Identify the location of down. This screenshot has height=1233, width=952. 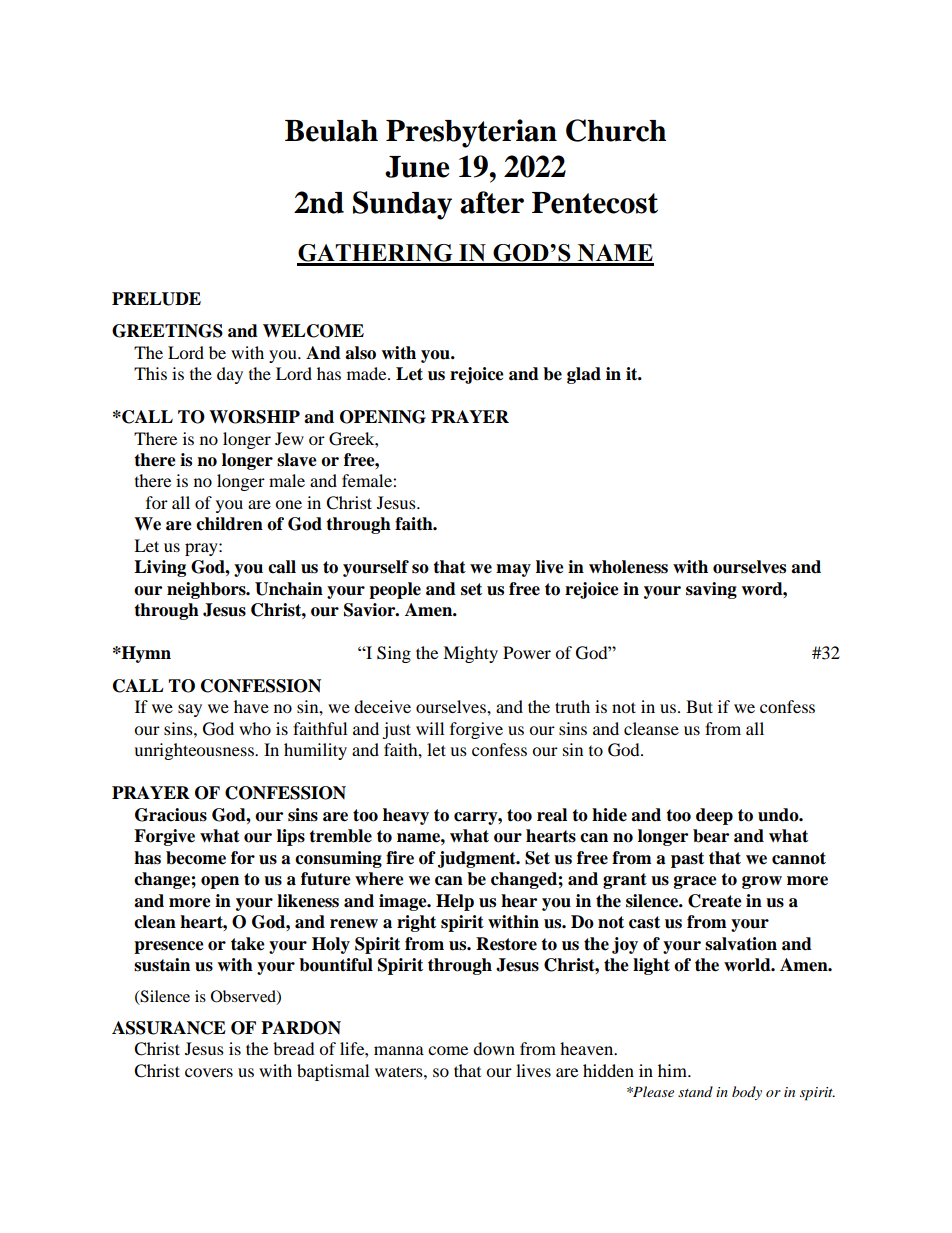
(494, 1048).
